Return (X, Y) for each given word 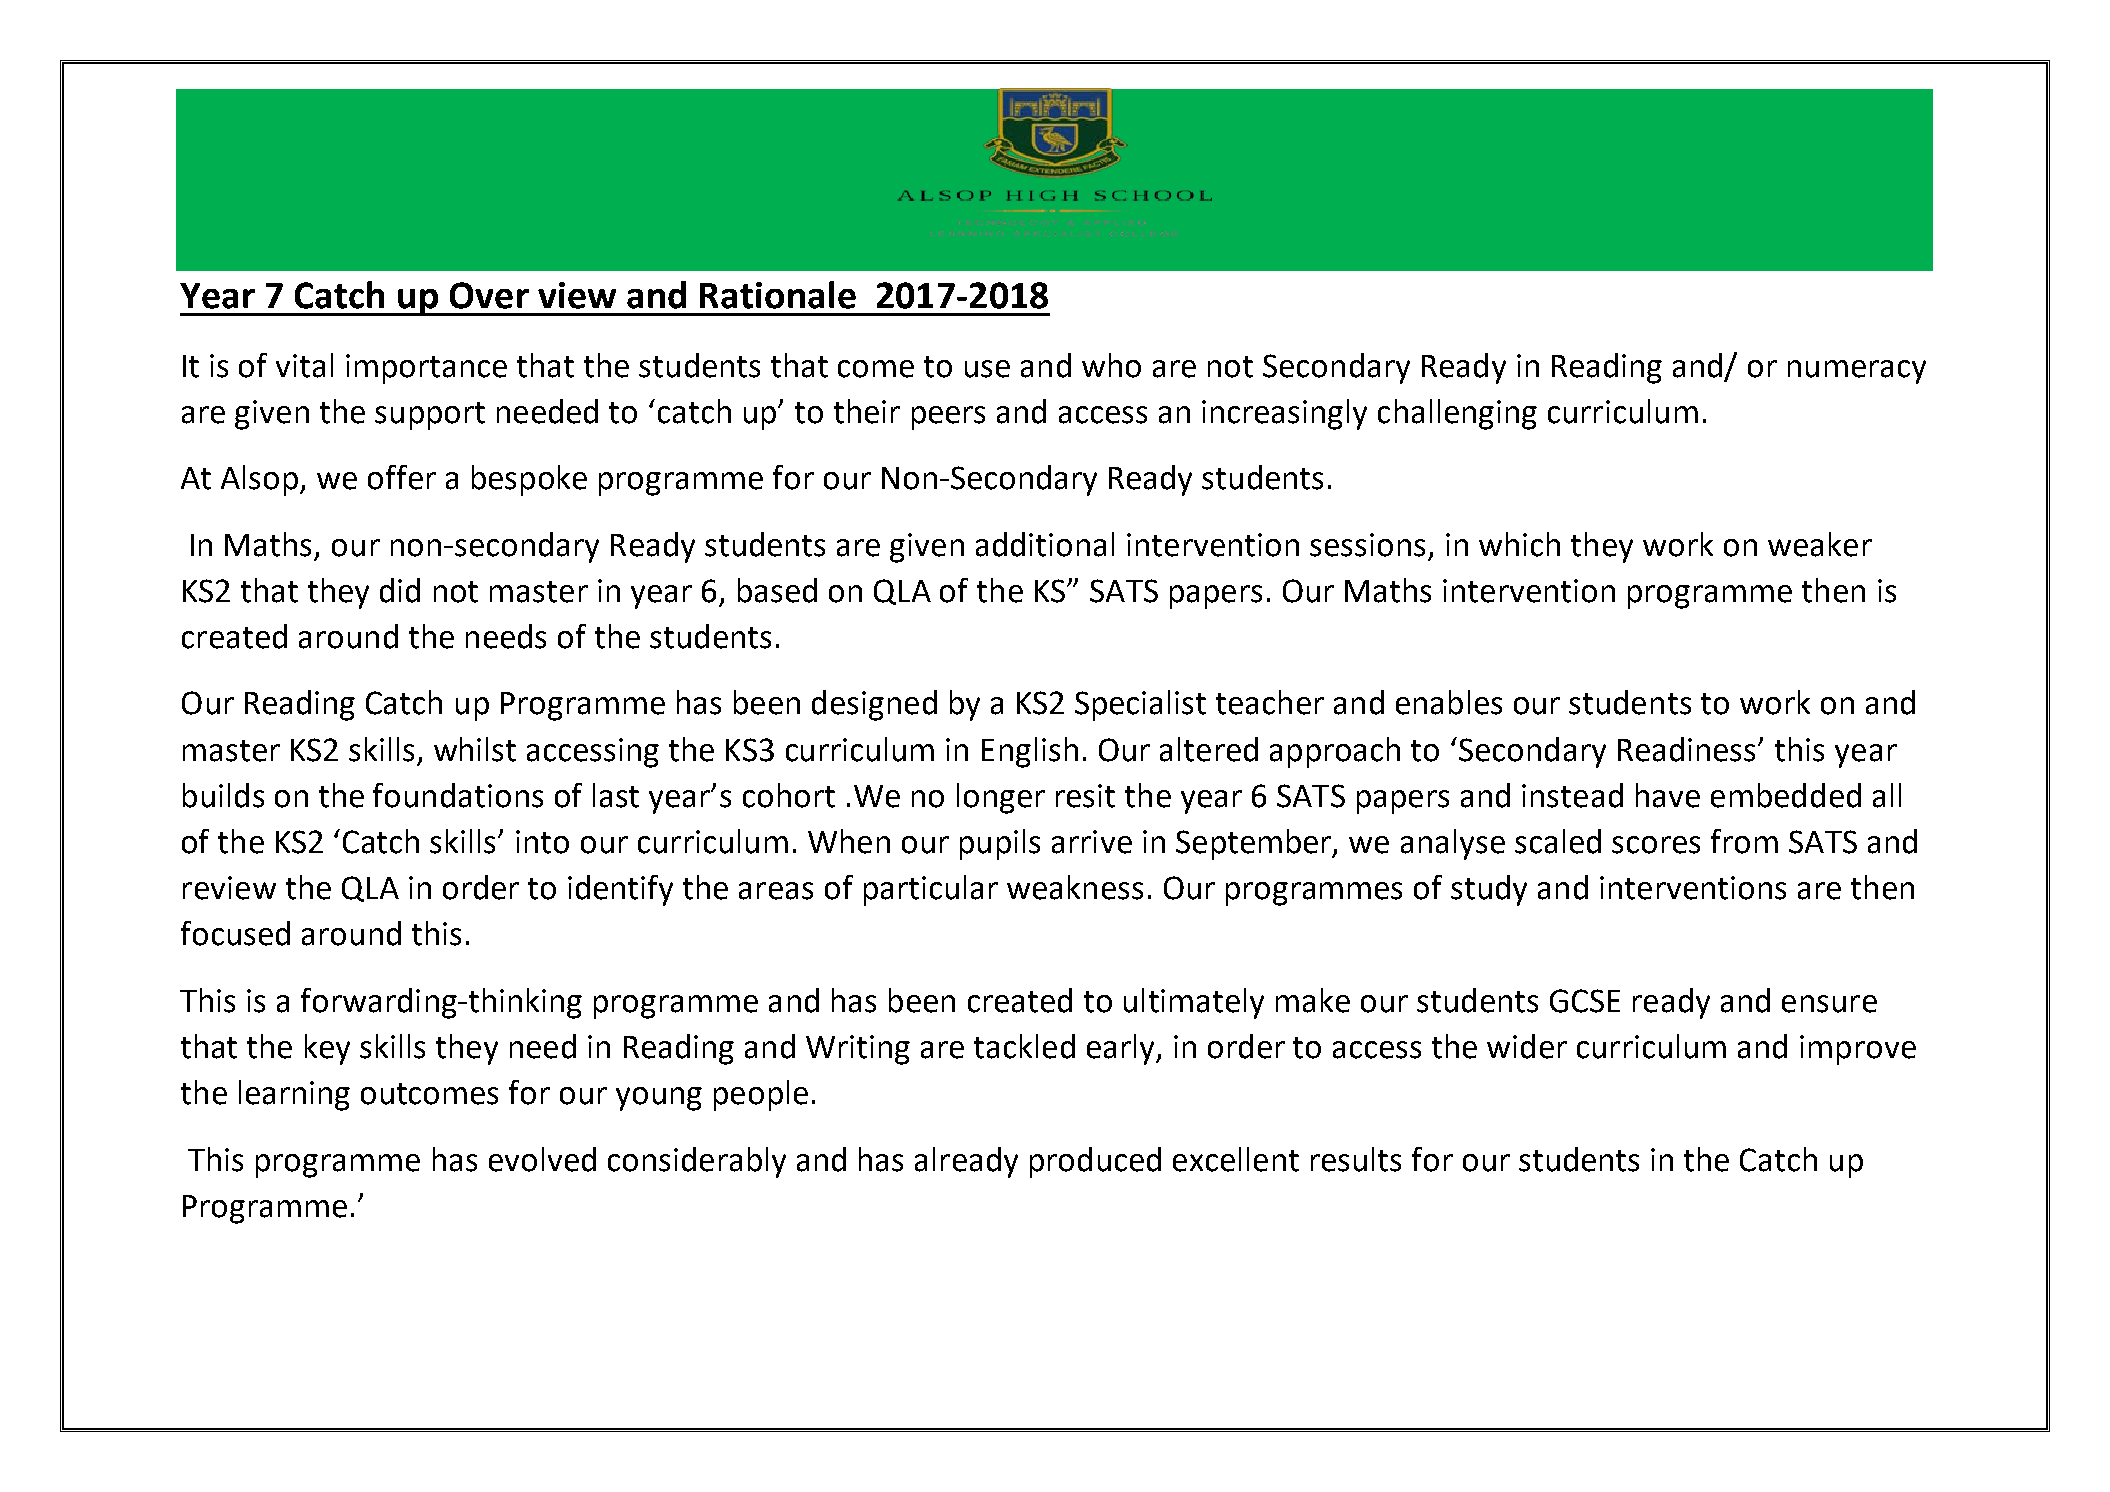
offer (402, 477)
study (1489, 890)
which (1519, 544)
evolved (542, 1159)
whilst (475, 749)
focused (235, 933)
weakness (1075, 887)
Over (489, 295)
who (1111, 365)
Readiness (1688, 749)
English (1030, 752)
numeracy (1857, 372)
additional (1045, 544)
